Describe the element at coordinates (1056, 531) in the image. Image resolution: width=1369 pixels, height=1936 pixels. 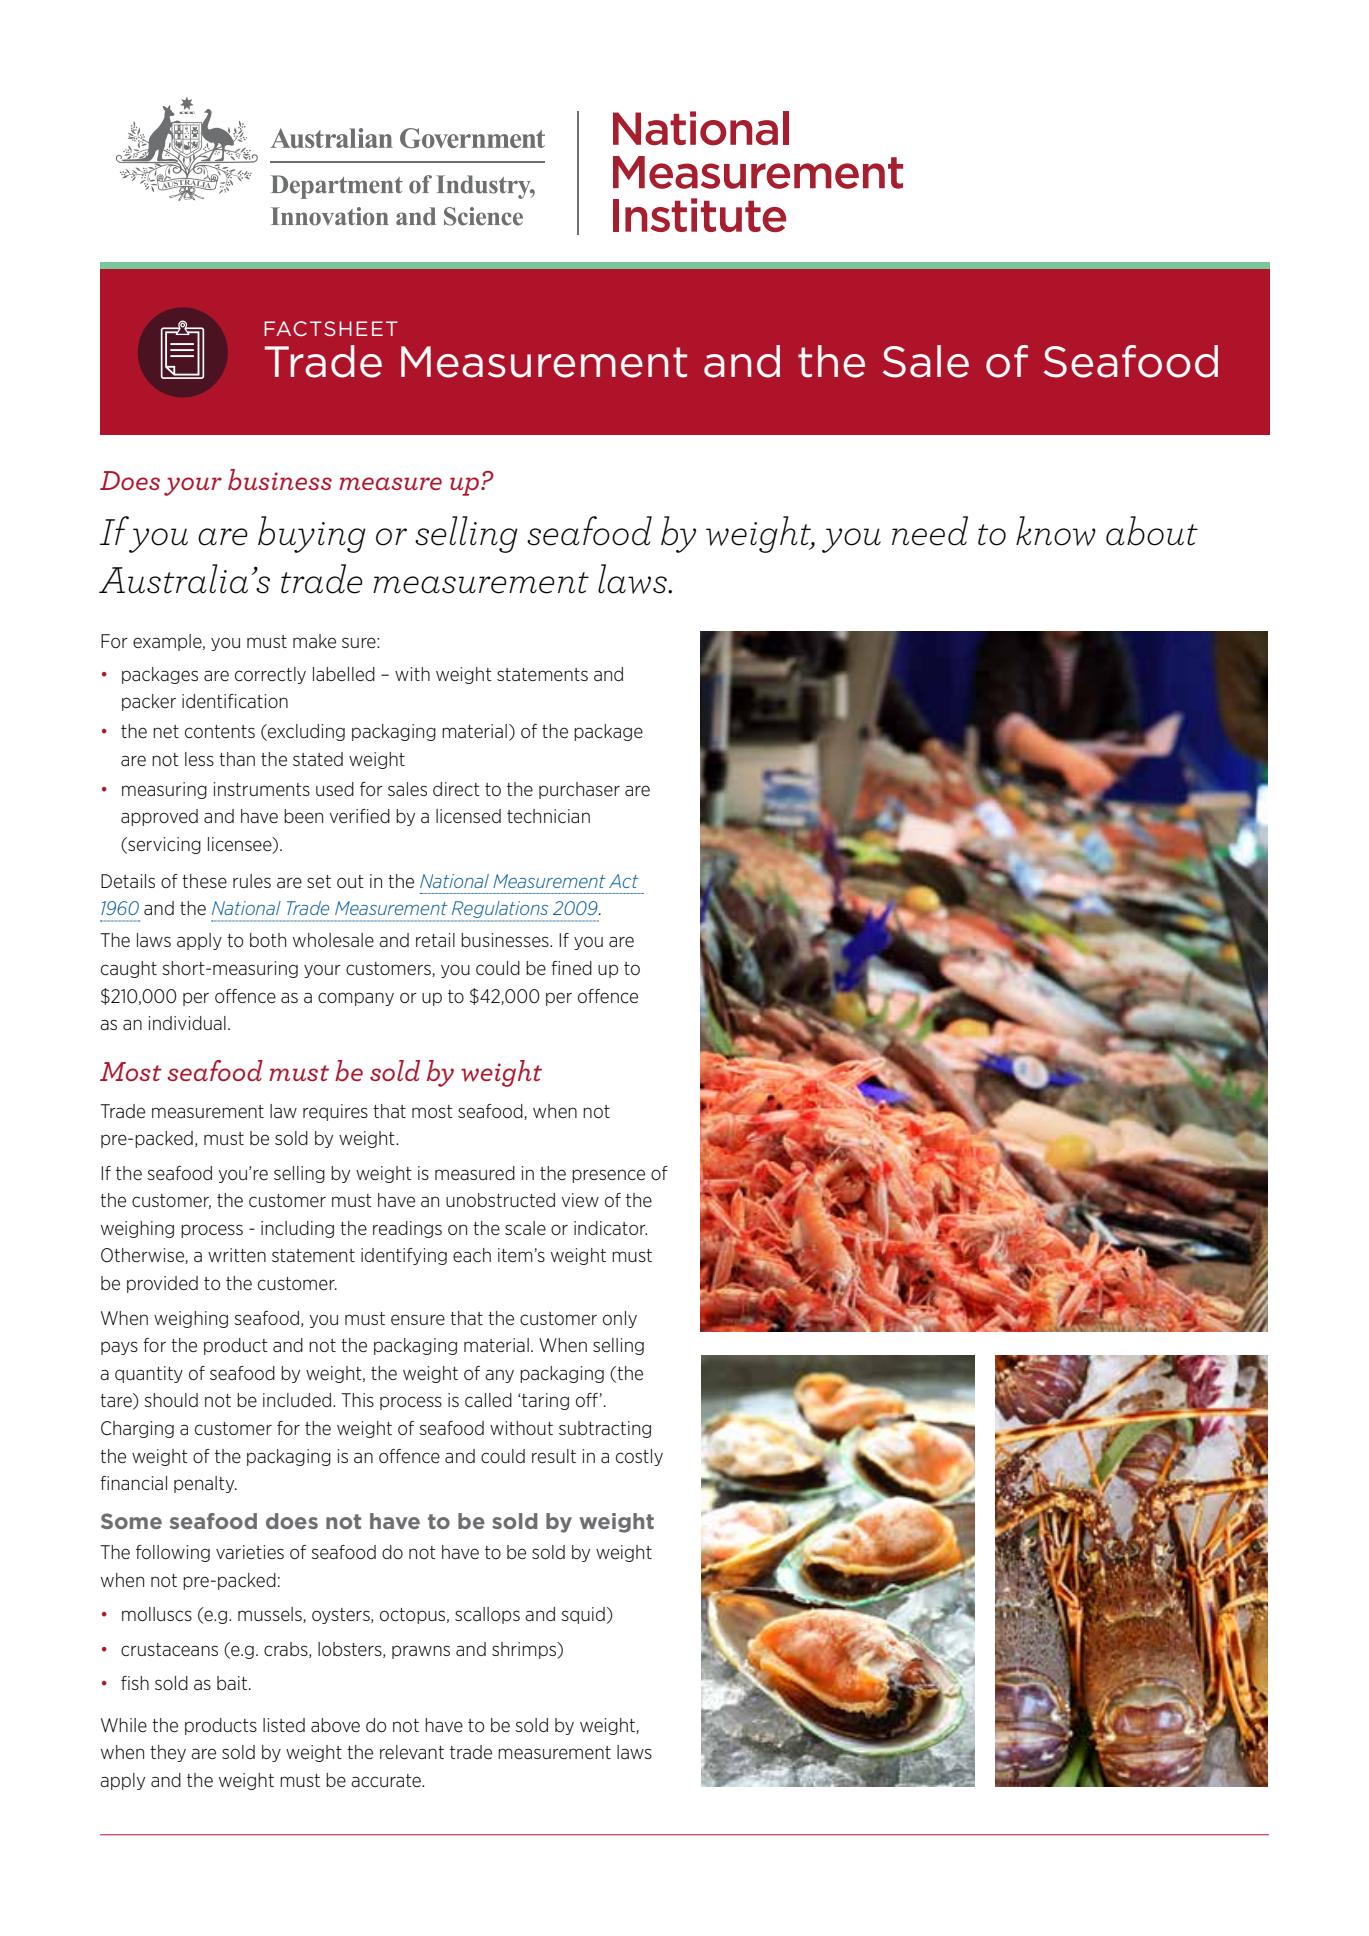
I see `know` at that location.
